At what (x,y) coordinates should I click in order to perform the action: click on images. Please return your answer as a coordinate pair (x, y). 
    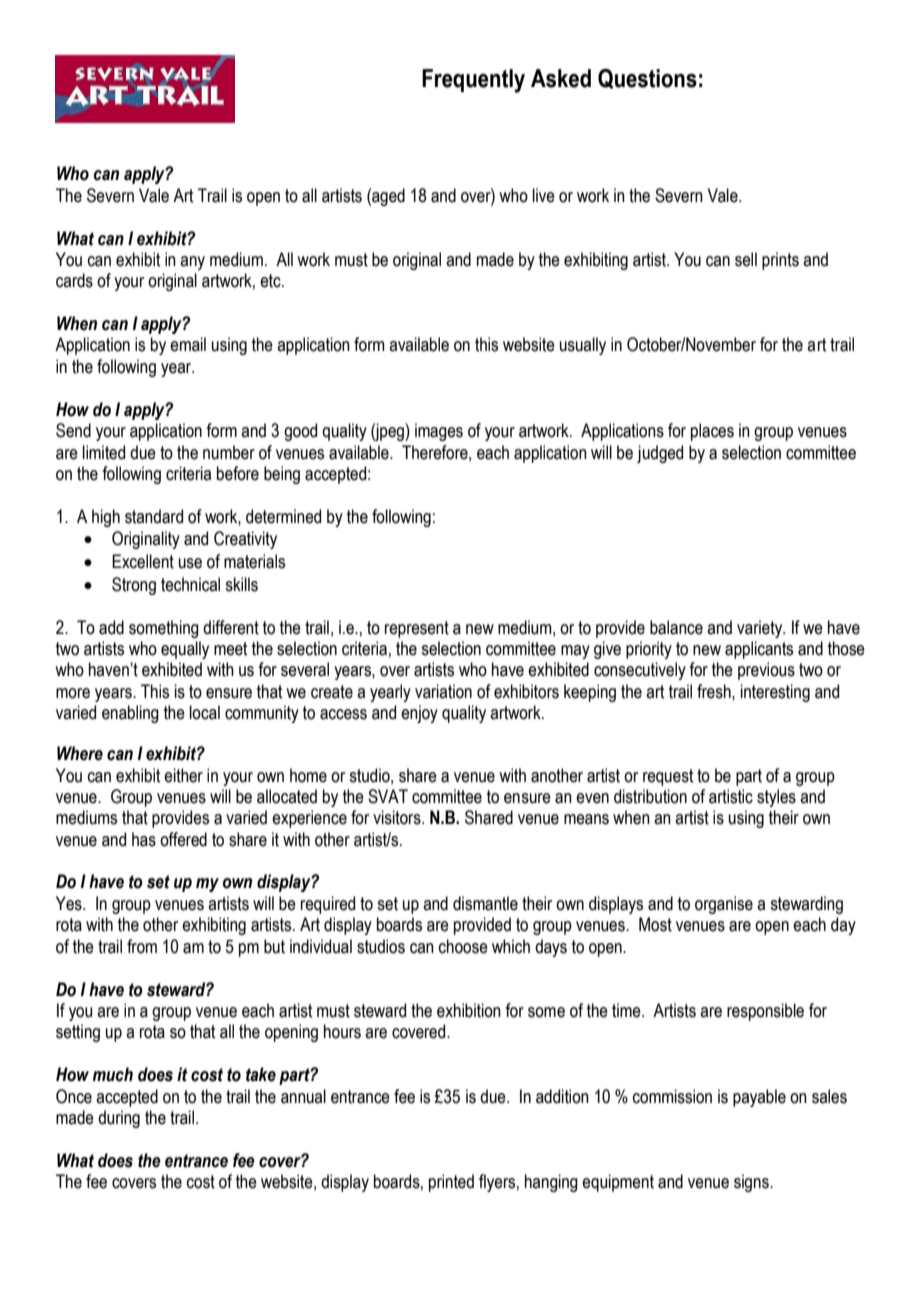
    Looking at the image, I should click on (439, 432).
